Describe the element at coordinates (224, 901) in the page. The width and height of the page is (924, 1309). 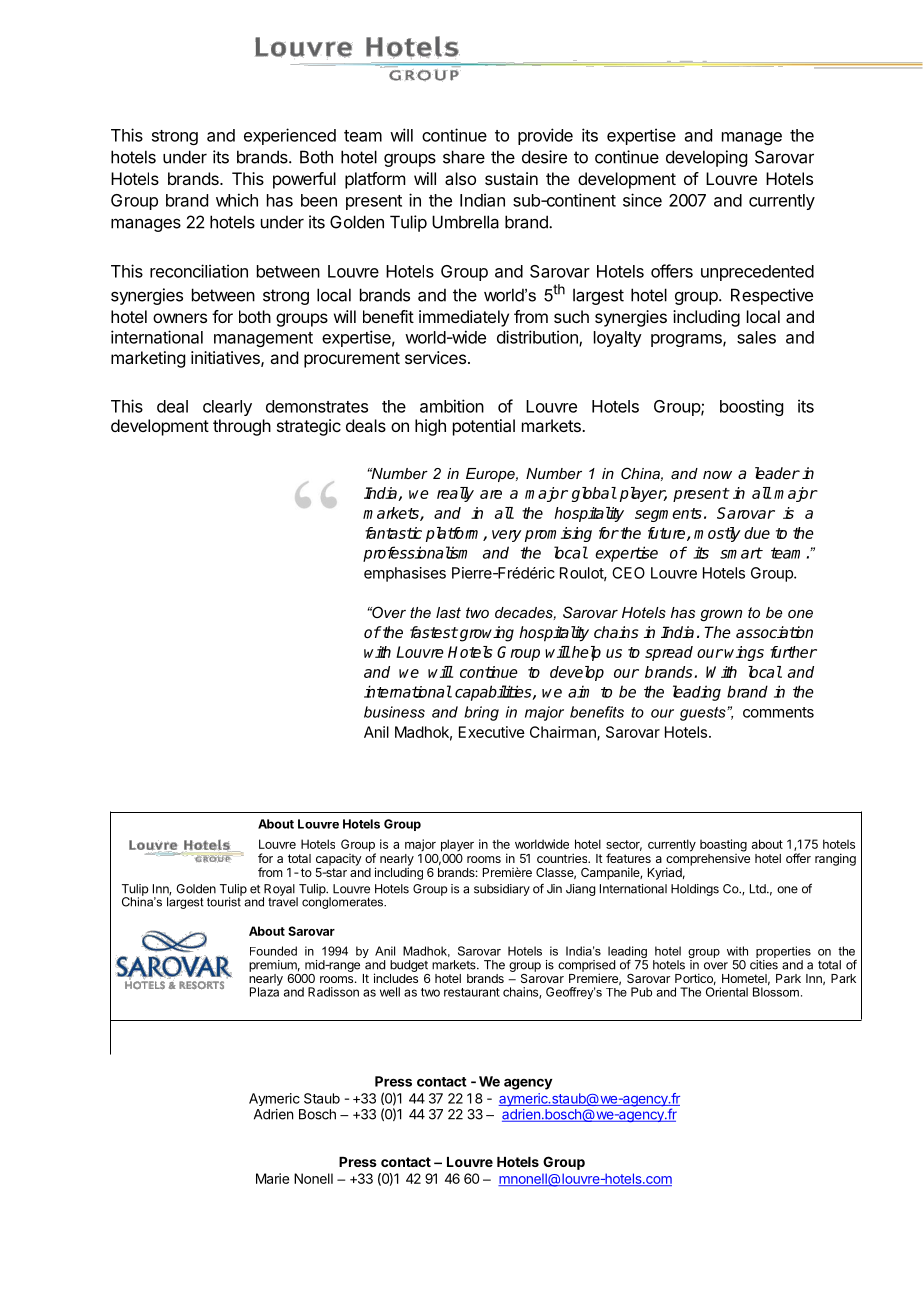
I see `tourist` at that location.
